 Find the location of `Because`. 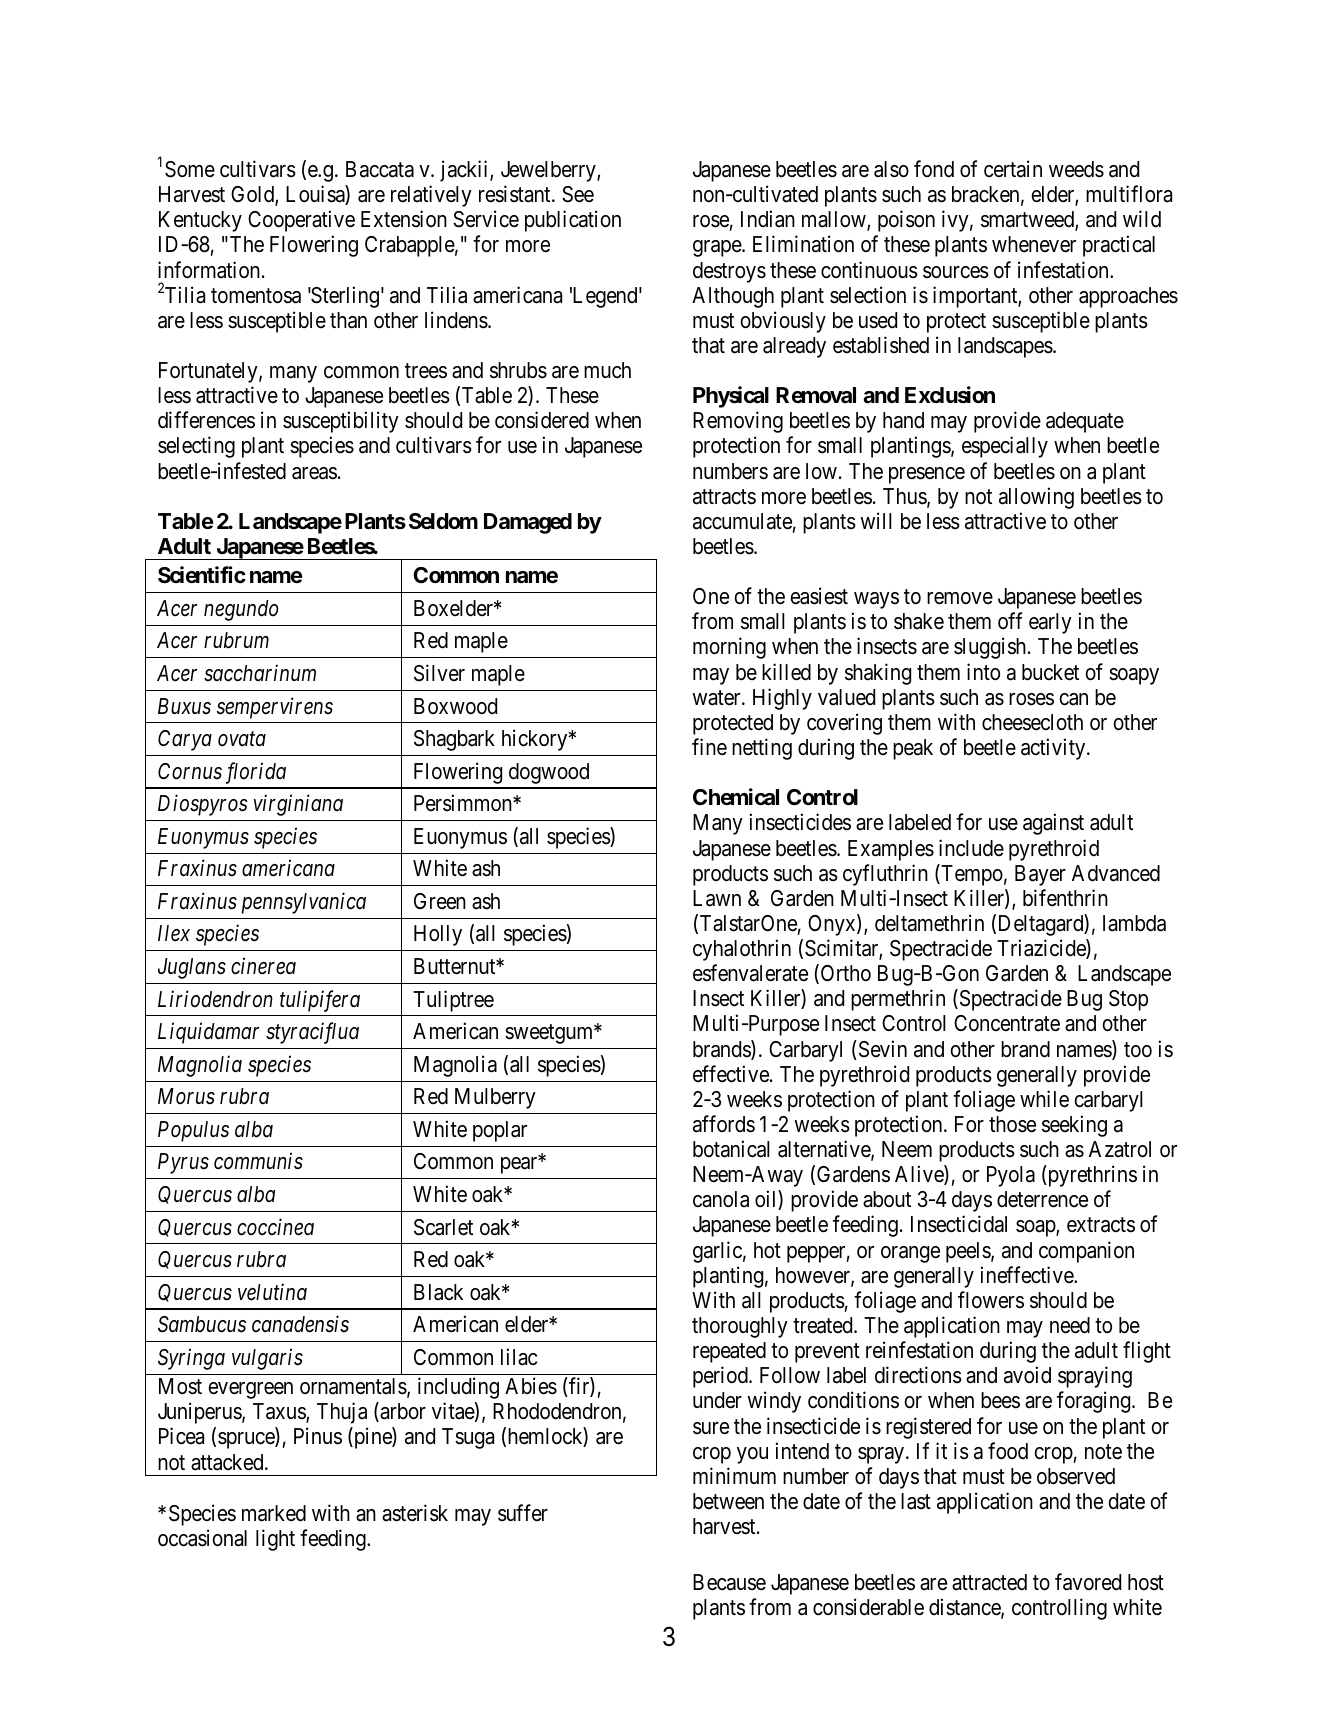

Because is located at coordinates (729, 1582).
